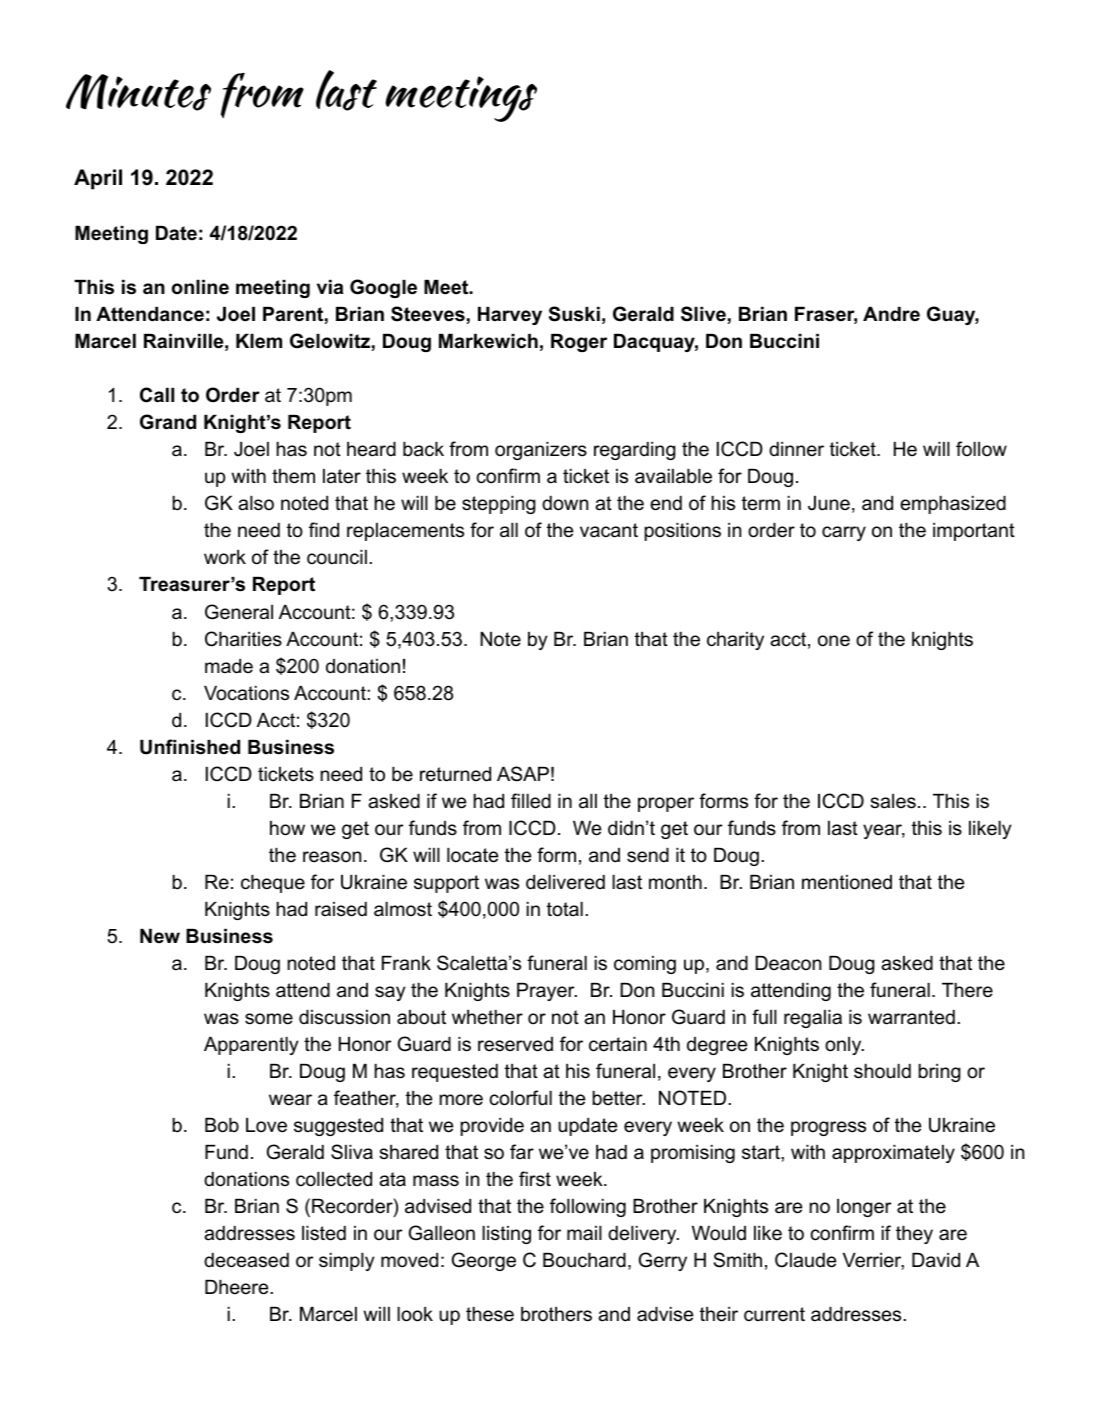 Image resolution: width=1103 pixels, height=1427 pixels. Describe the element at coordinates (565, 503) in the document. I see `down` at that location.
